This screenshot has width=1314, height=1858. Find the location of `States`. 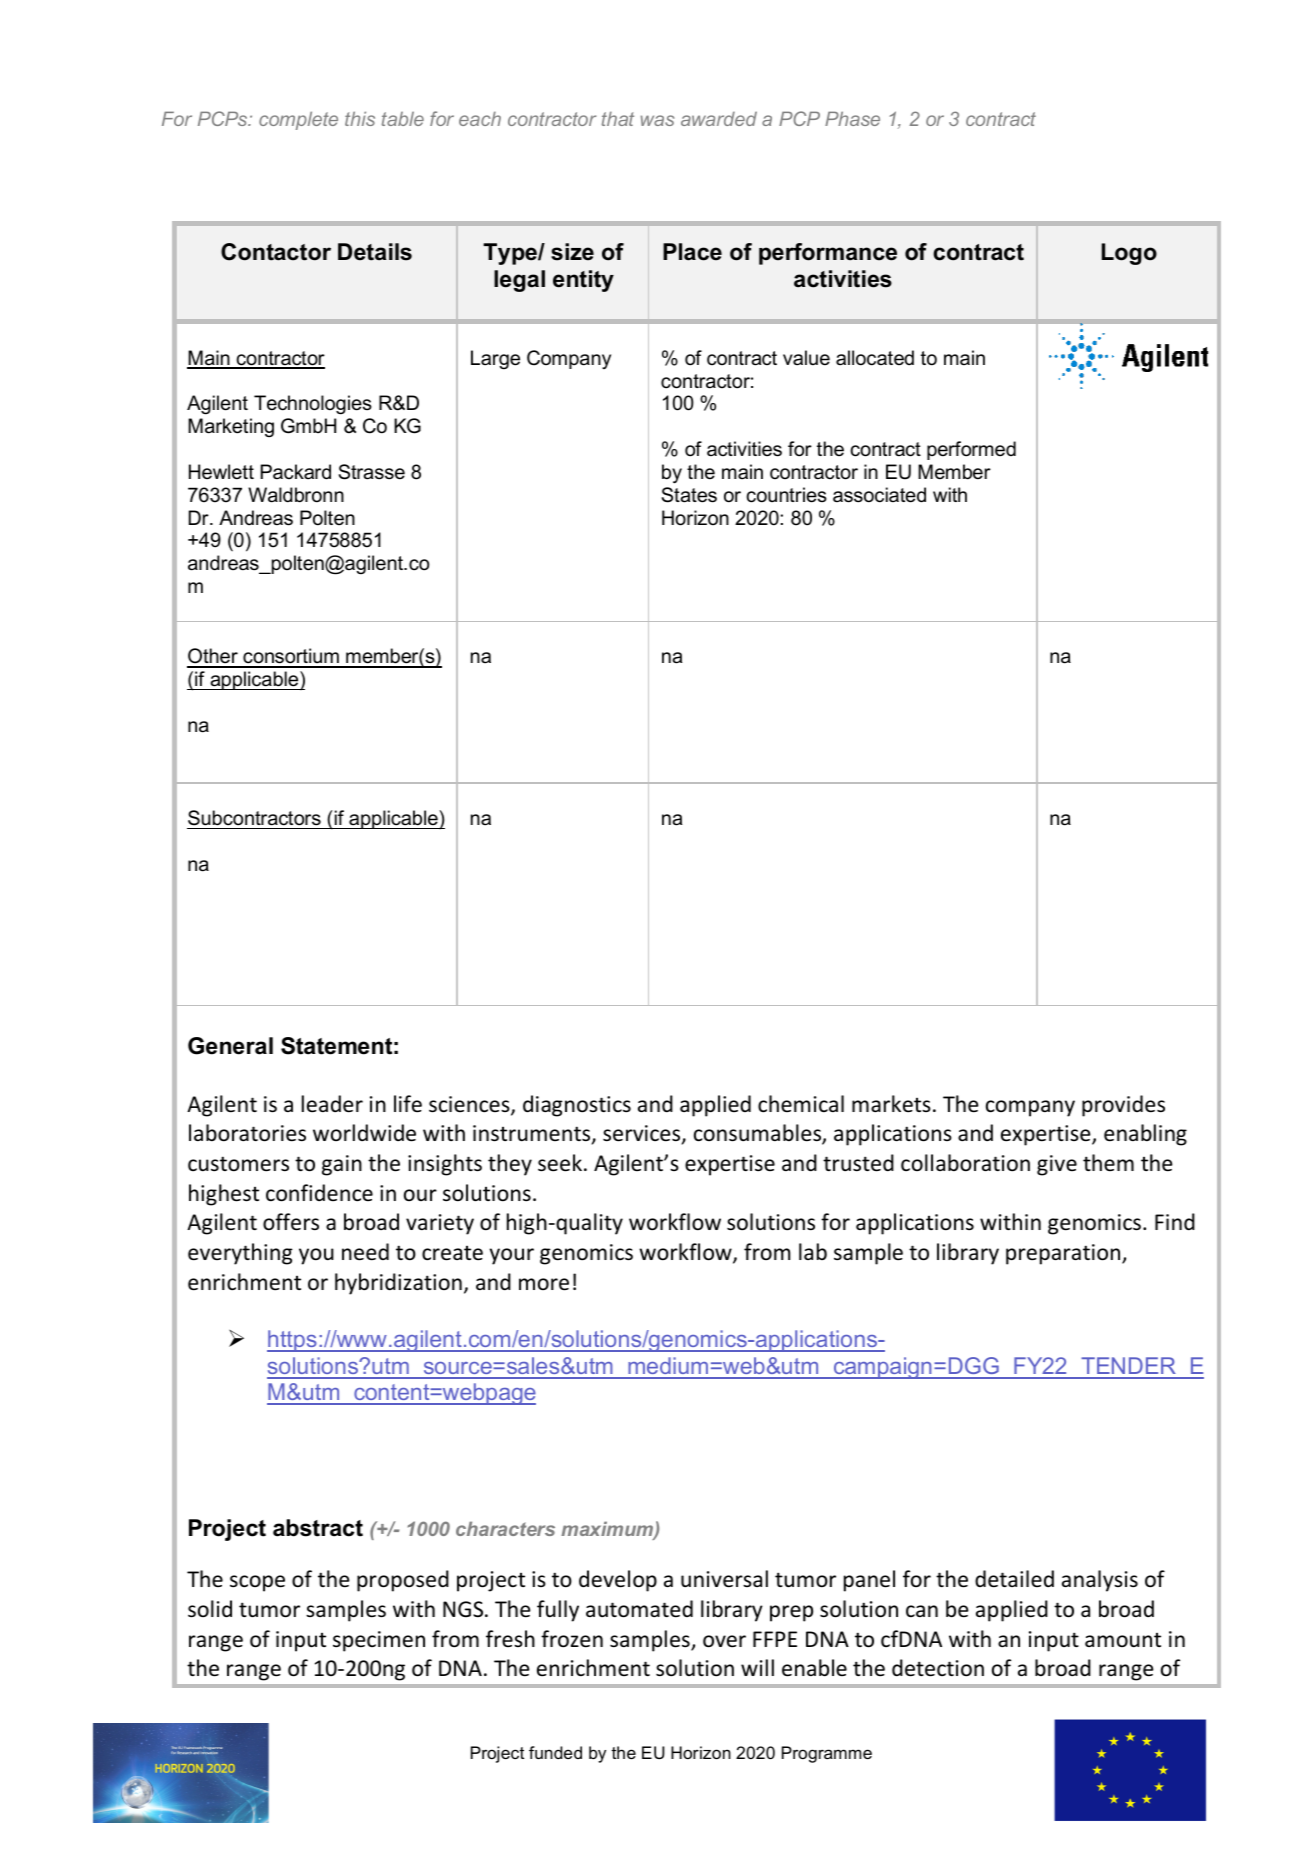

States is located at coordinates (689, 495).
